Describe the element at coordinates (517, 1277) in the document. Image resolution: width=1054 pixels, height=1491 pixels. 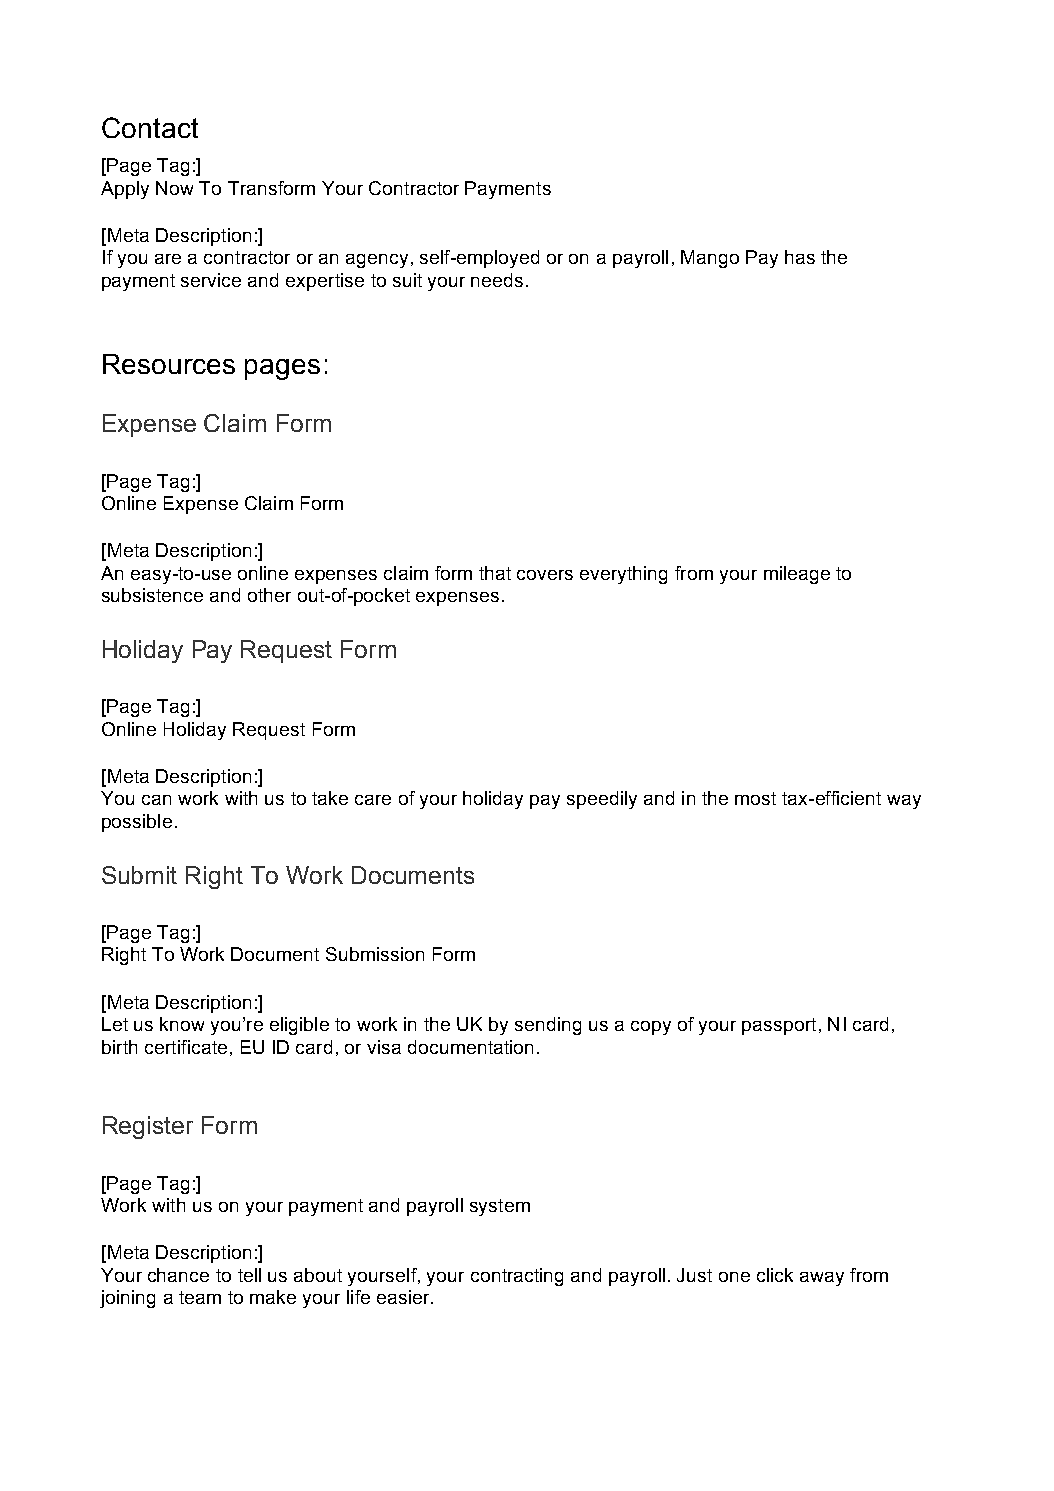
I see `contracting` at that location.
